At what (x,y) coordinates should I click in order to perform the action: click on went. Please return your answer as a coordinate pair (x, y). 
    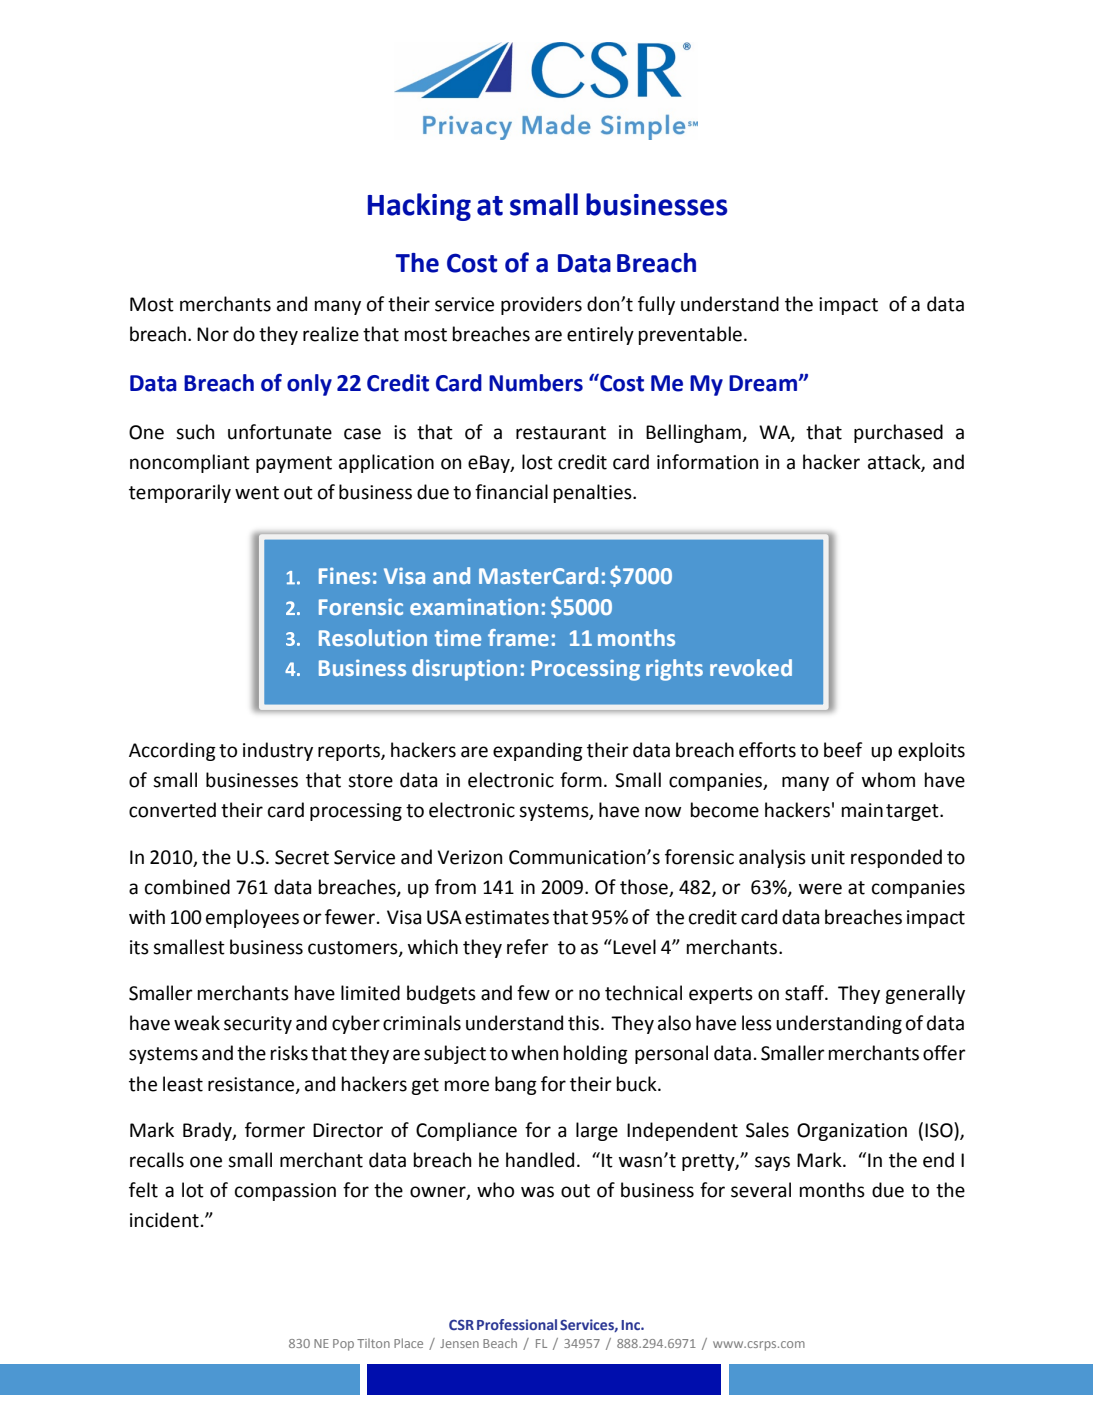
    Looking at the image, I should click on (257, 493).
